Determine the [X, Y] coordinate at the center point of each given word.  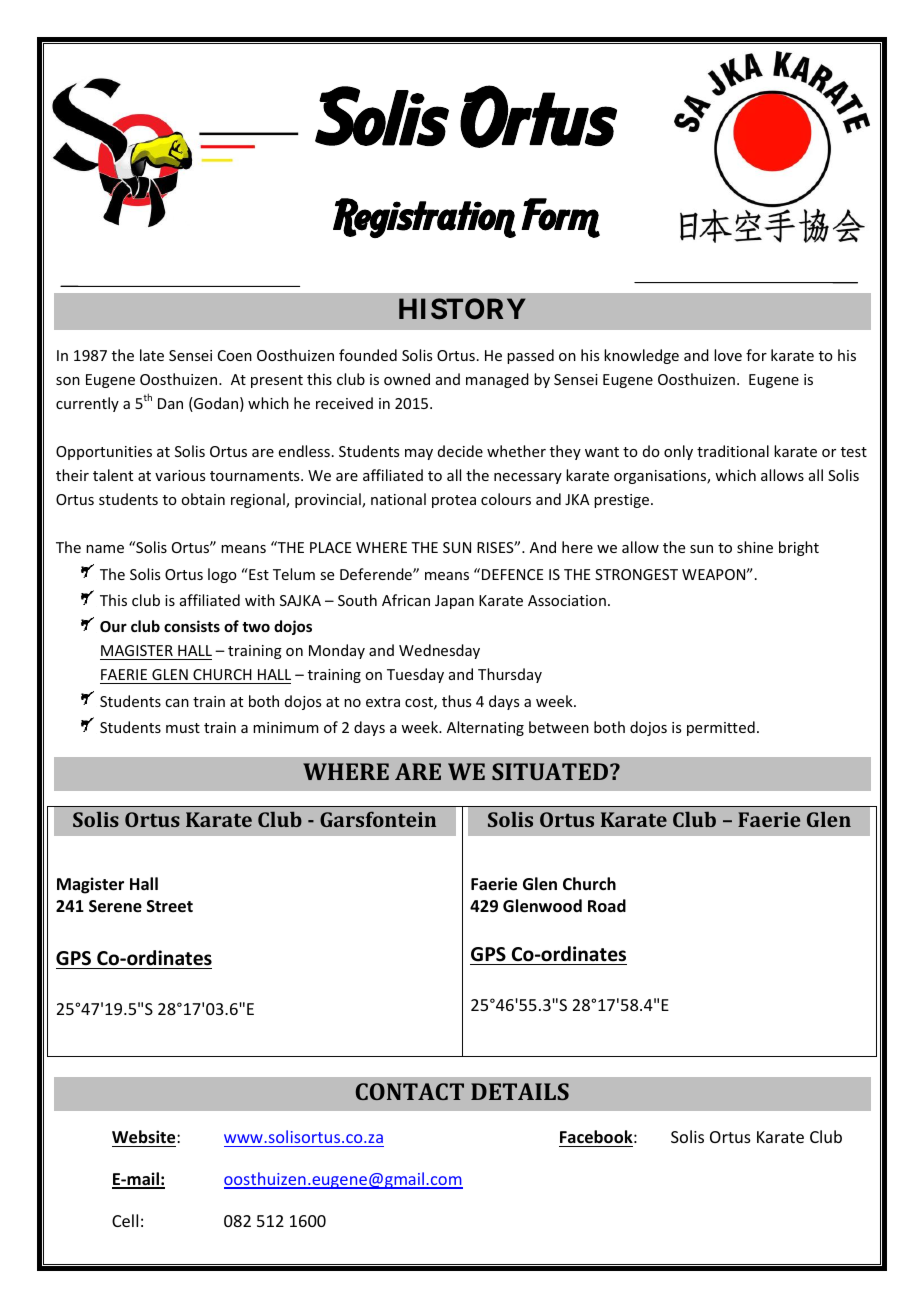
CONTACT [410, 1091]
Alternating [485, 728]
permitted [721, 728]
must [183, 728]
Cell [125, 1220]
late [152, 355]
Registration [424, 218]
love [728, 355]
